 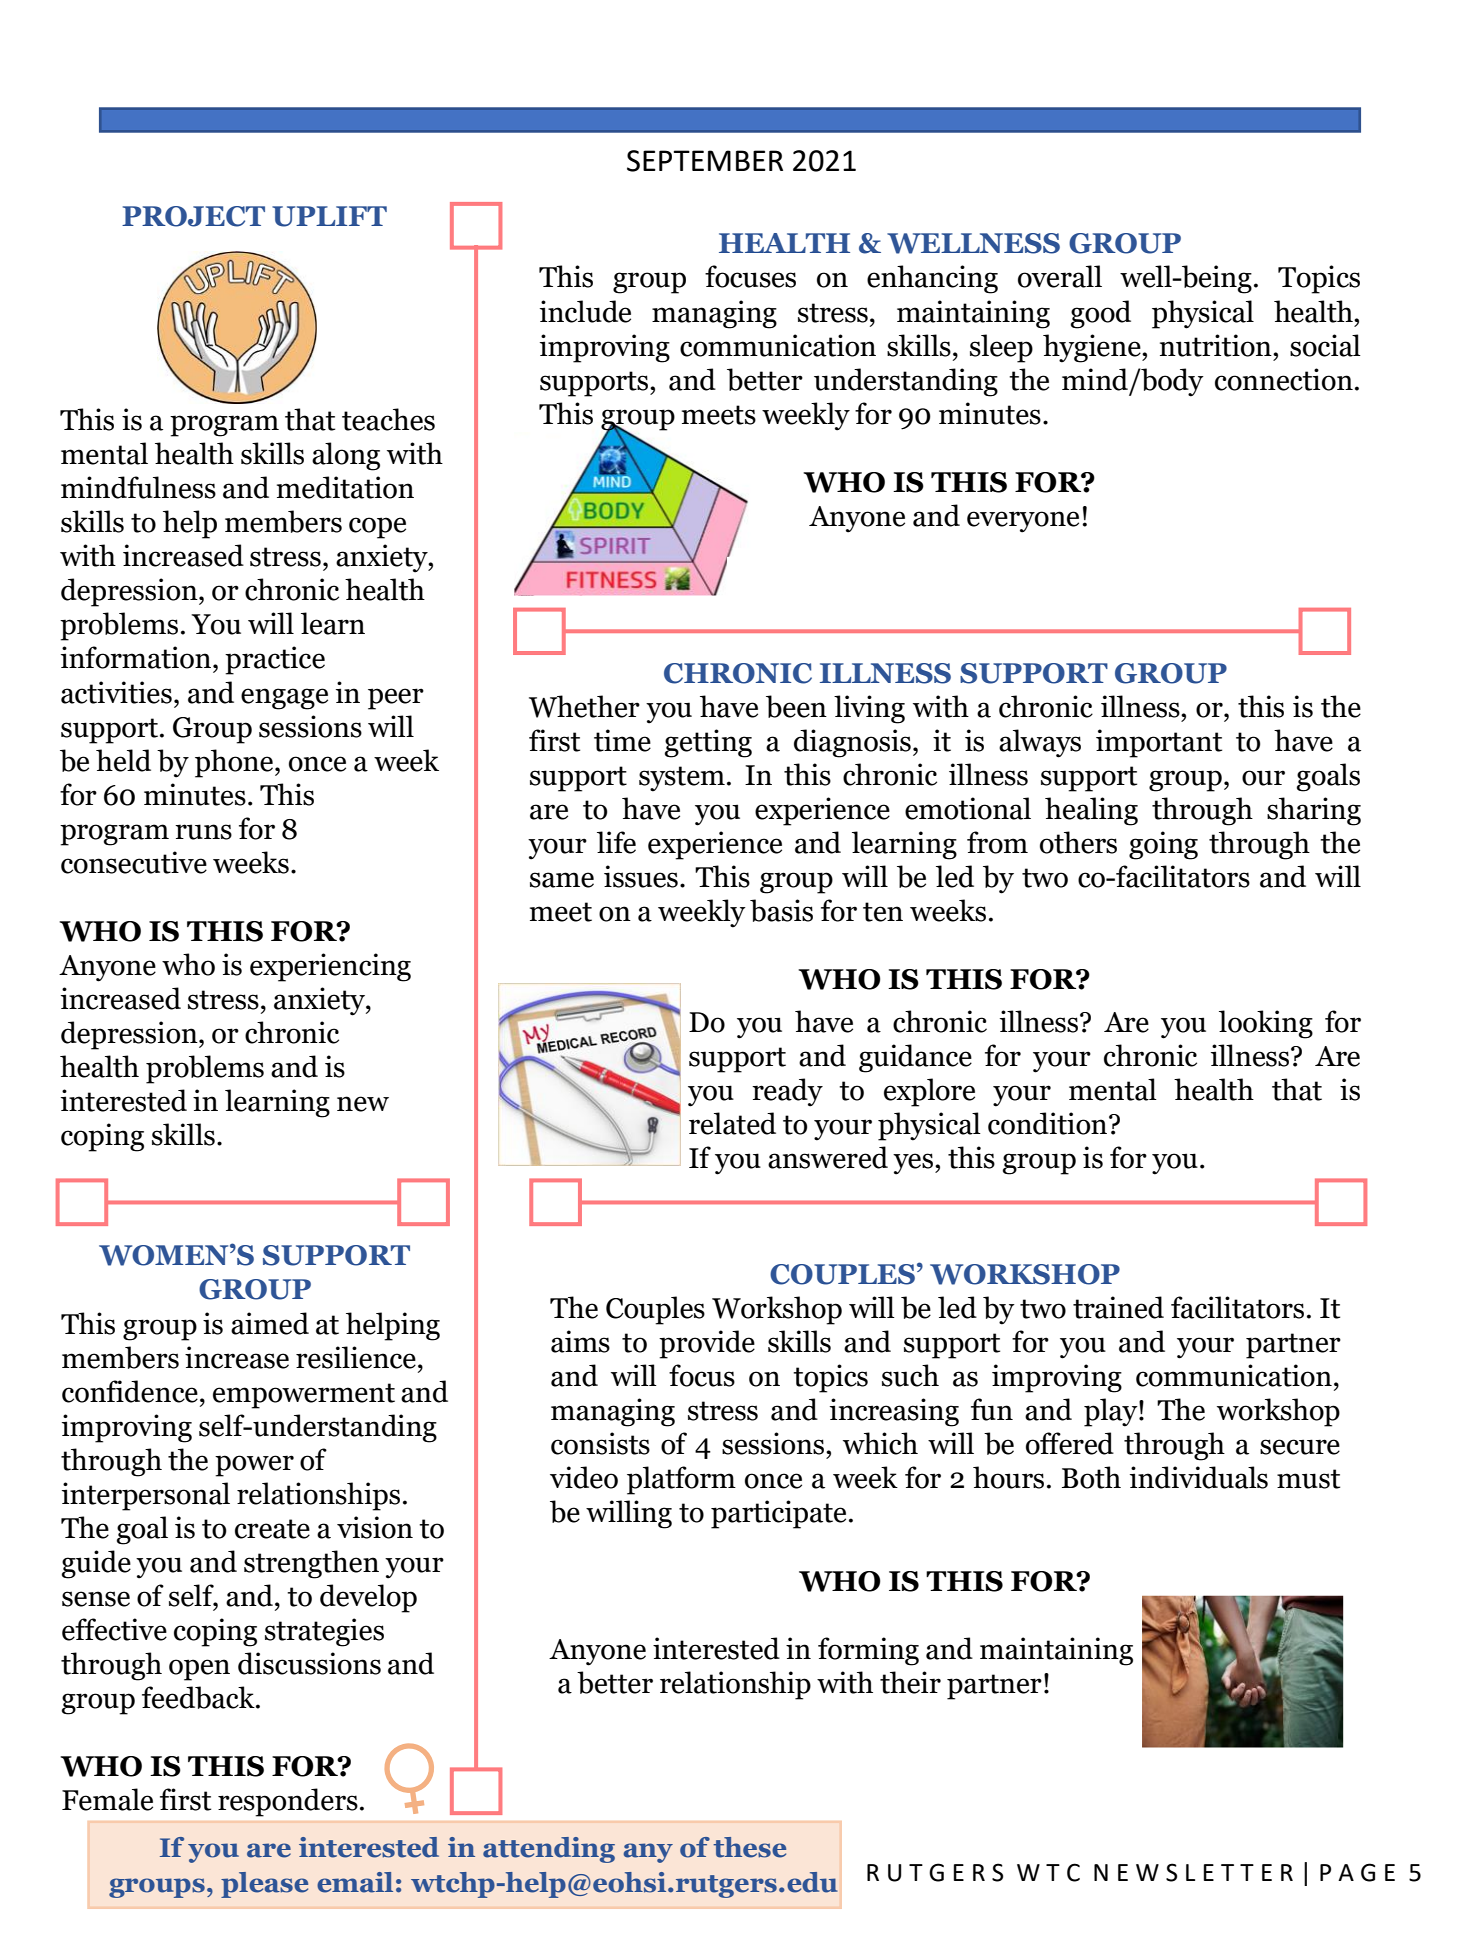 What do you see at coordinates (1266, 1024) in the screenshot?
I see `looking` at bounding box center [1266, 1024].
